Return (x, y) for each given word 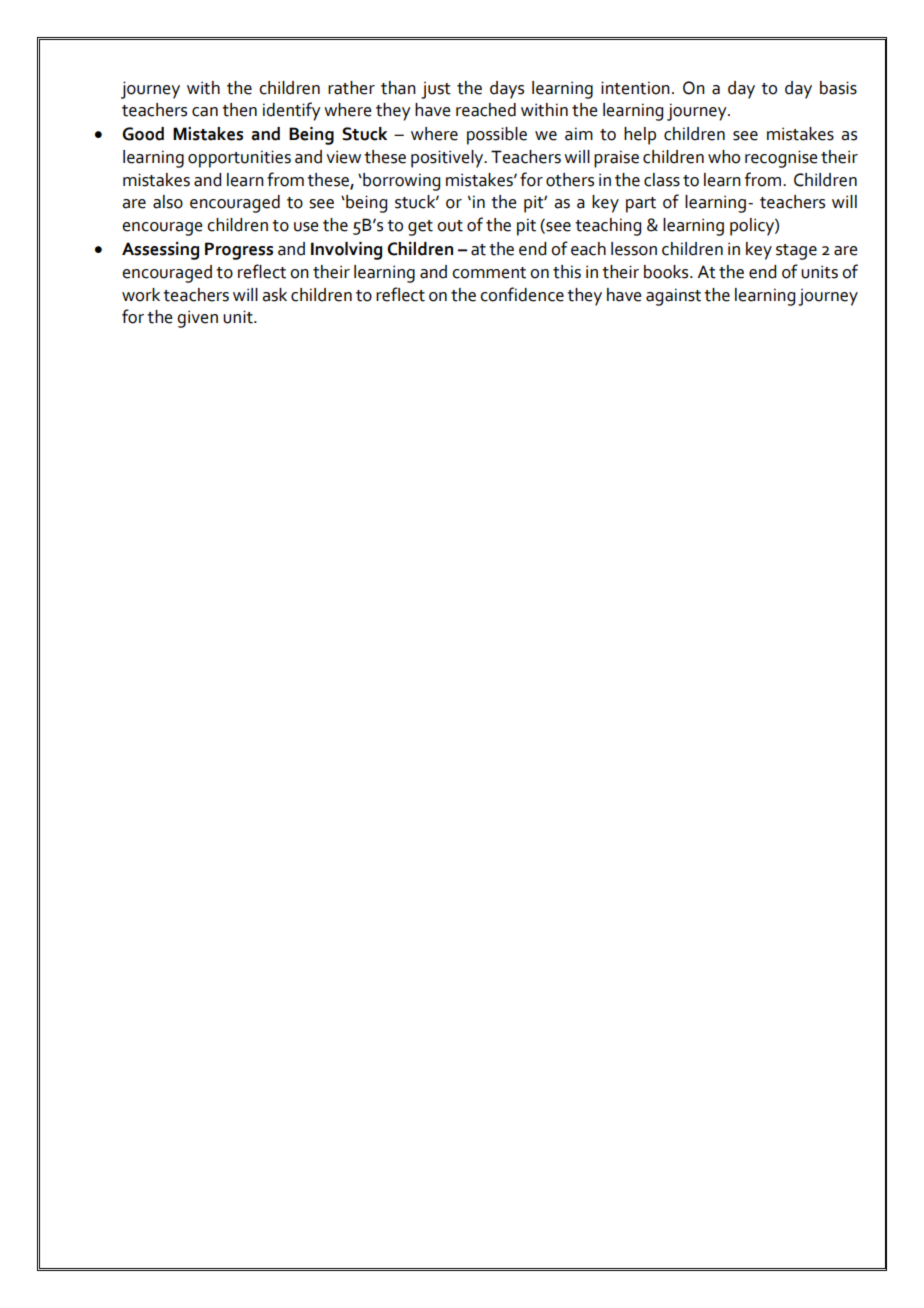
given (197, 319)
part (641, 205)
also (168, 202)
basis (838, 88)
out (450, 226)
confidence (522, 294)
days (507, 90)
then (239, 110)
